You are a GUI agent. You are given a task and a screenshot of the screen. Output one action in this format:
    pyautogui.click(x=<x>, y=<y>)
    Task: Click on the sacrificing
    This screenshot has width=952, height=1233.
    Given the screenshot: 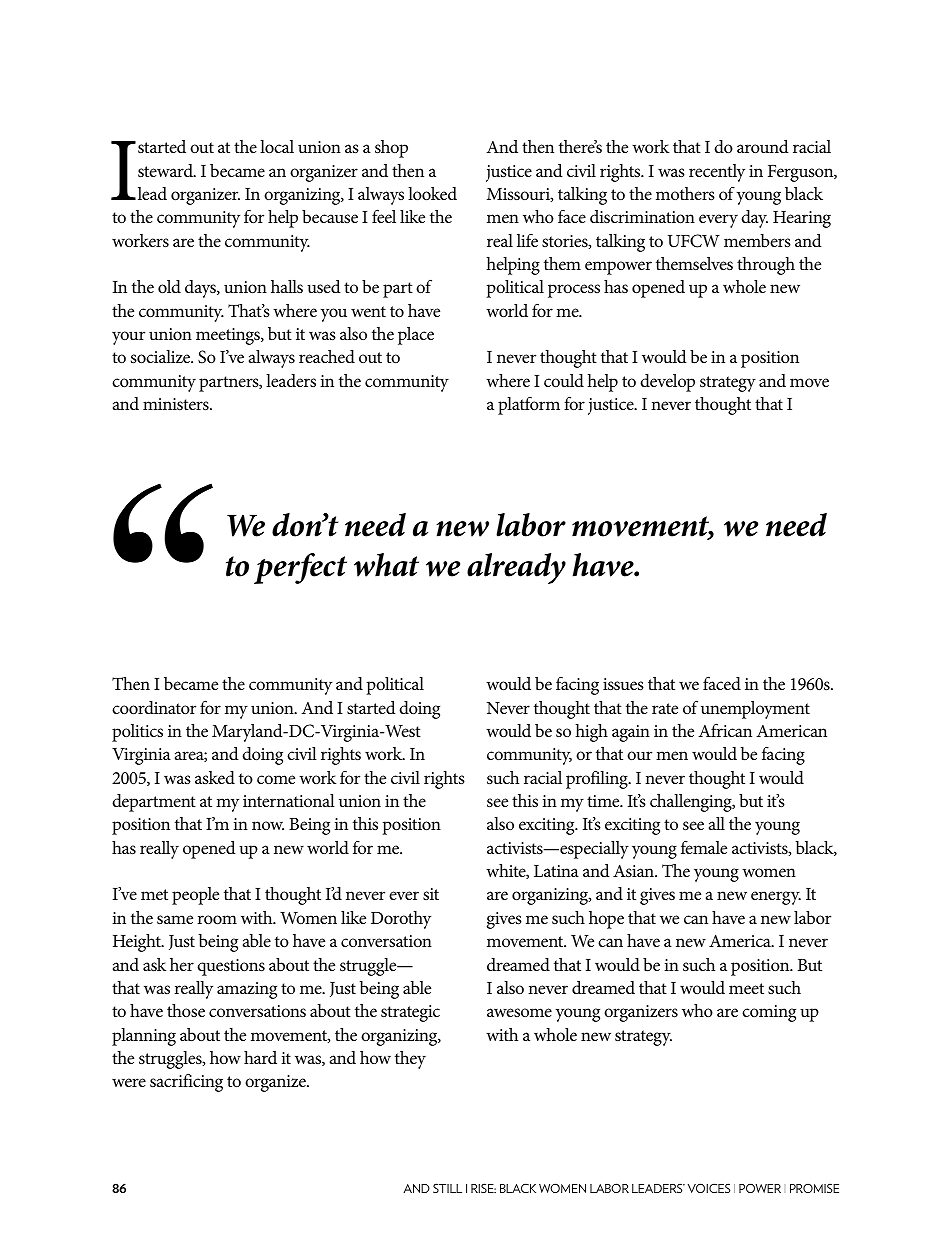 What is the action you would take?
    pyautogui.click(x=186, y=1082)
